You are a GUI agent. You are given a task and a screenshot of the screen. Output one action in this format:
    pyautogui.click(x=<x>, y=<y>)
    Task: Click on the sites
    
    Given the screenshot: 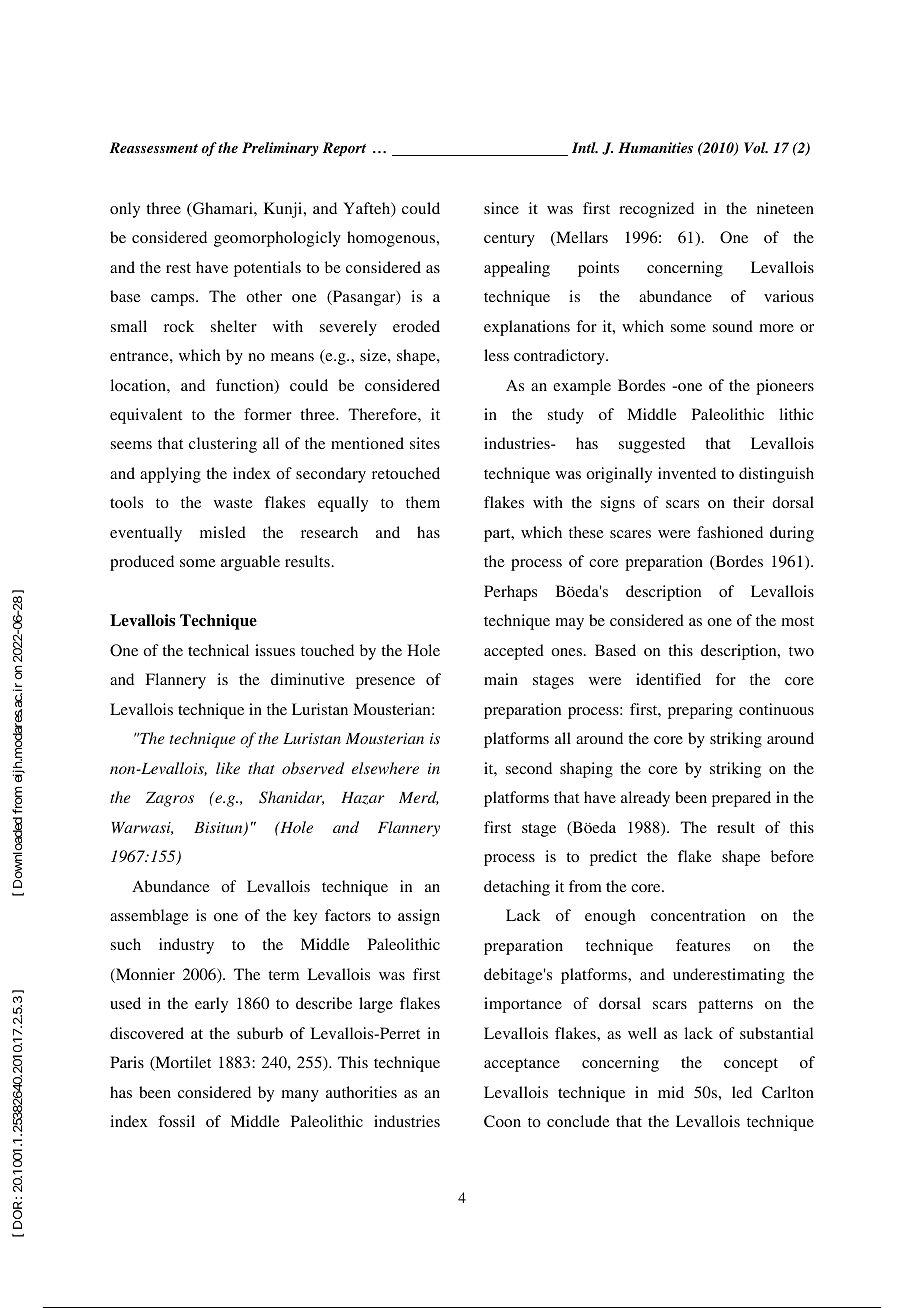 What is the action you would take?
    pyautogui.click(x=425, y=443)
